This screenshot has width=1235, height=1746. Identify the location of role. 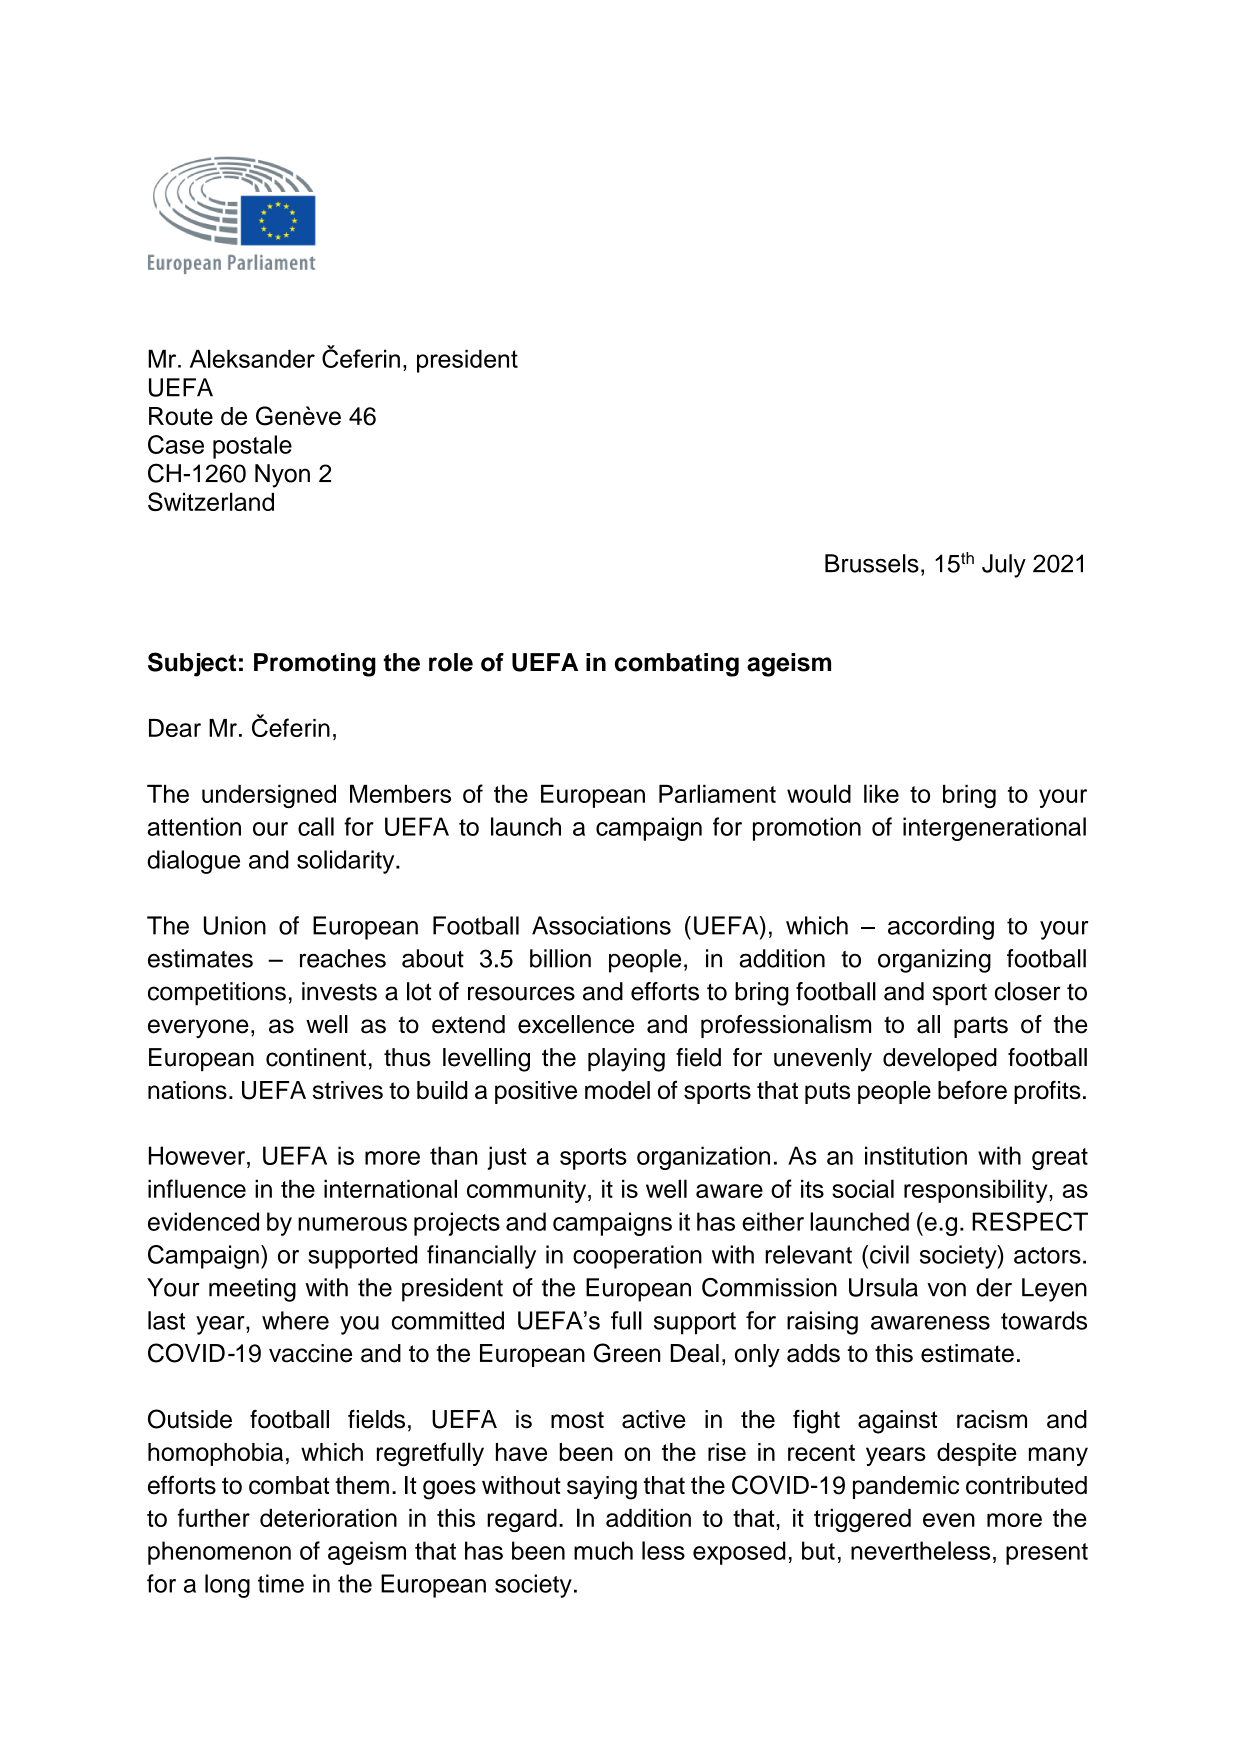
(451, 662).
